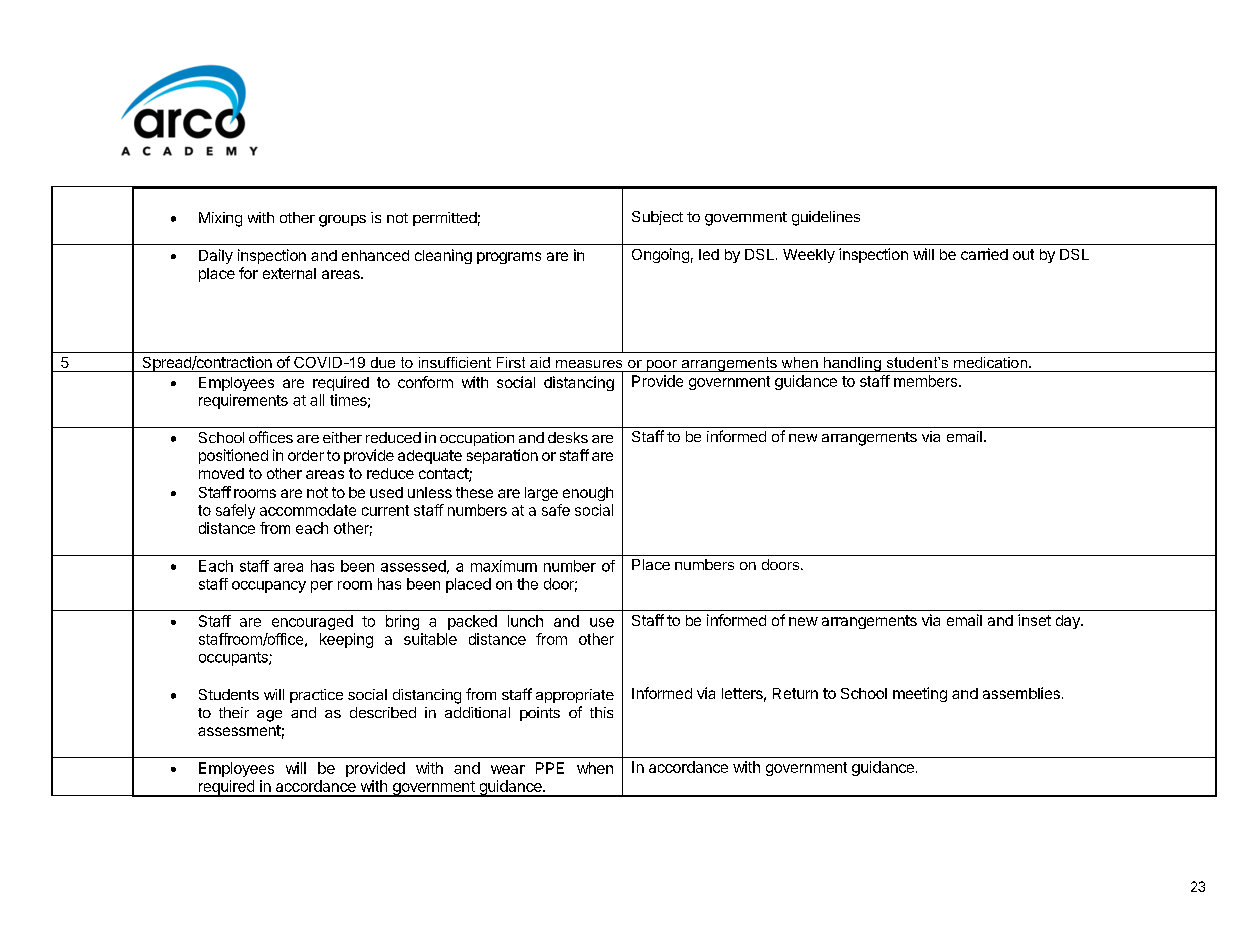 This document has width=1233, height=952. What do you see at coordinates (342, 221) in the document?
I see `groups` at bounding box center [342, 221].
